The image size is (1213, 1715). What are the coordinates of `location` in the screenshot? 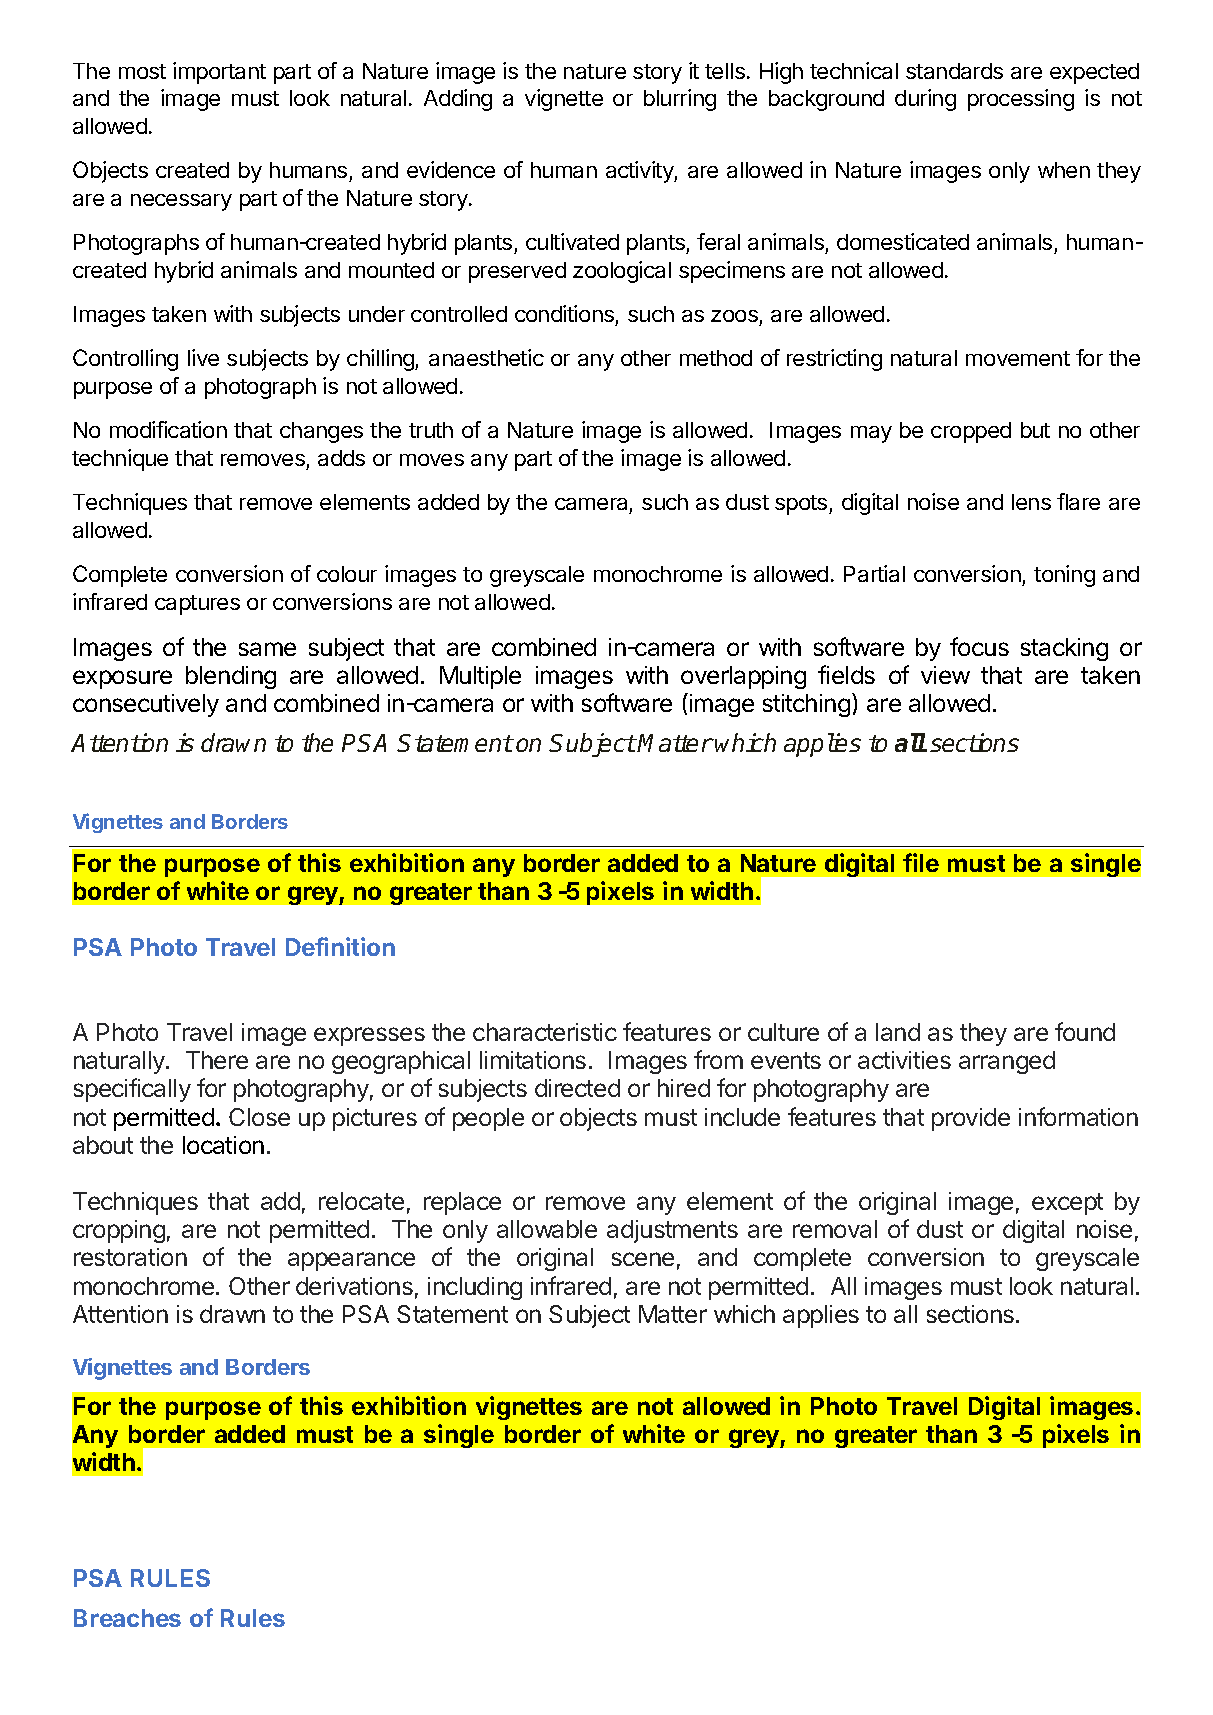 It's located at (223, 1145).
